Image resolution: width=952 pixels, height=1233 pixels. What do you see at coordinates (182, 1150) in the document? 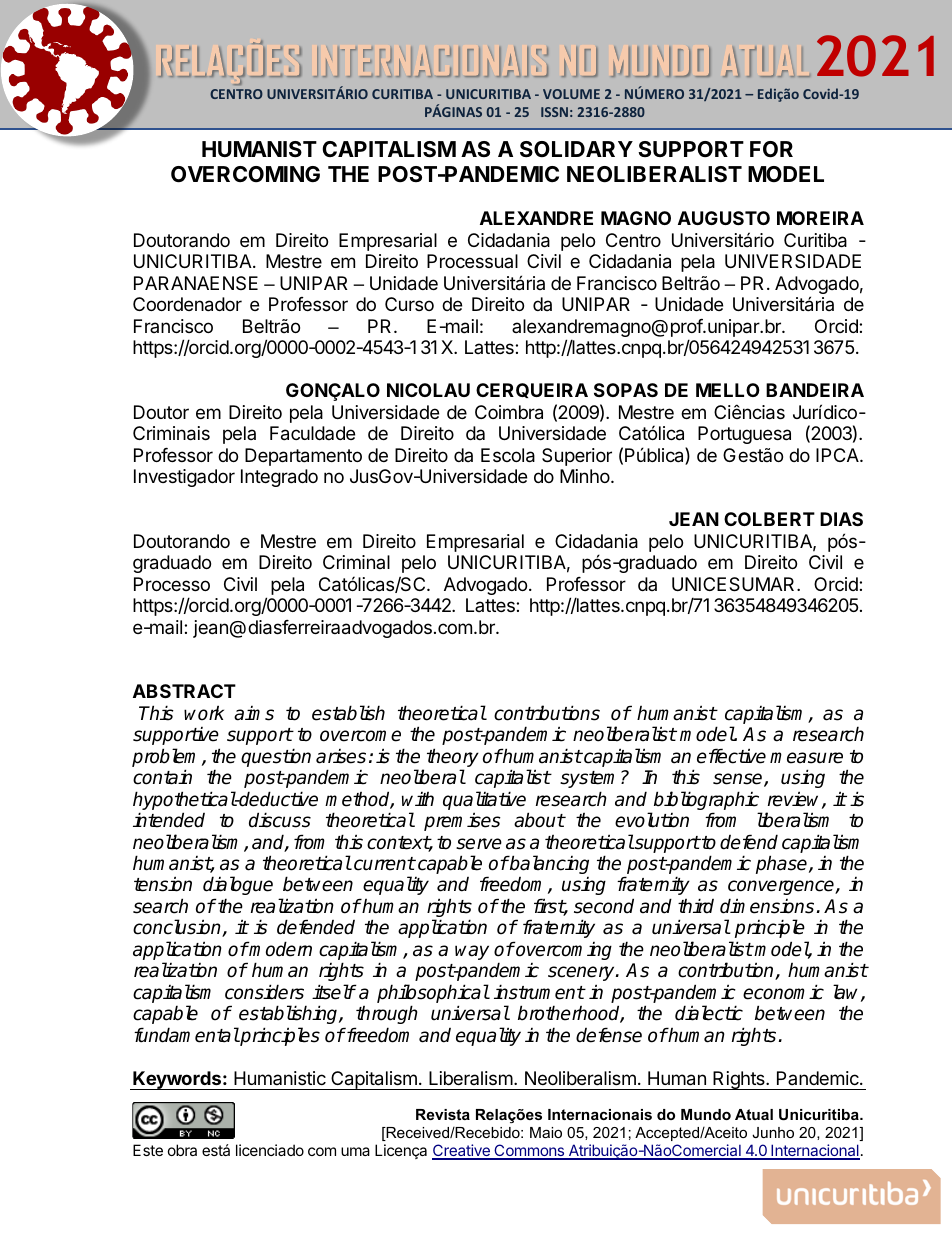
I see `obra` at bounding box center [182, 1150].
